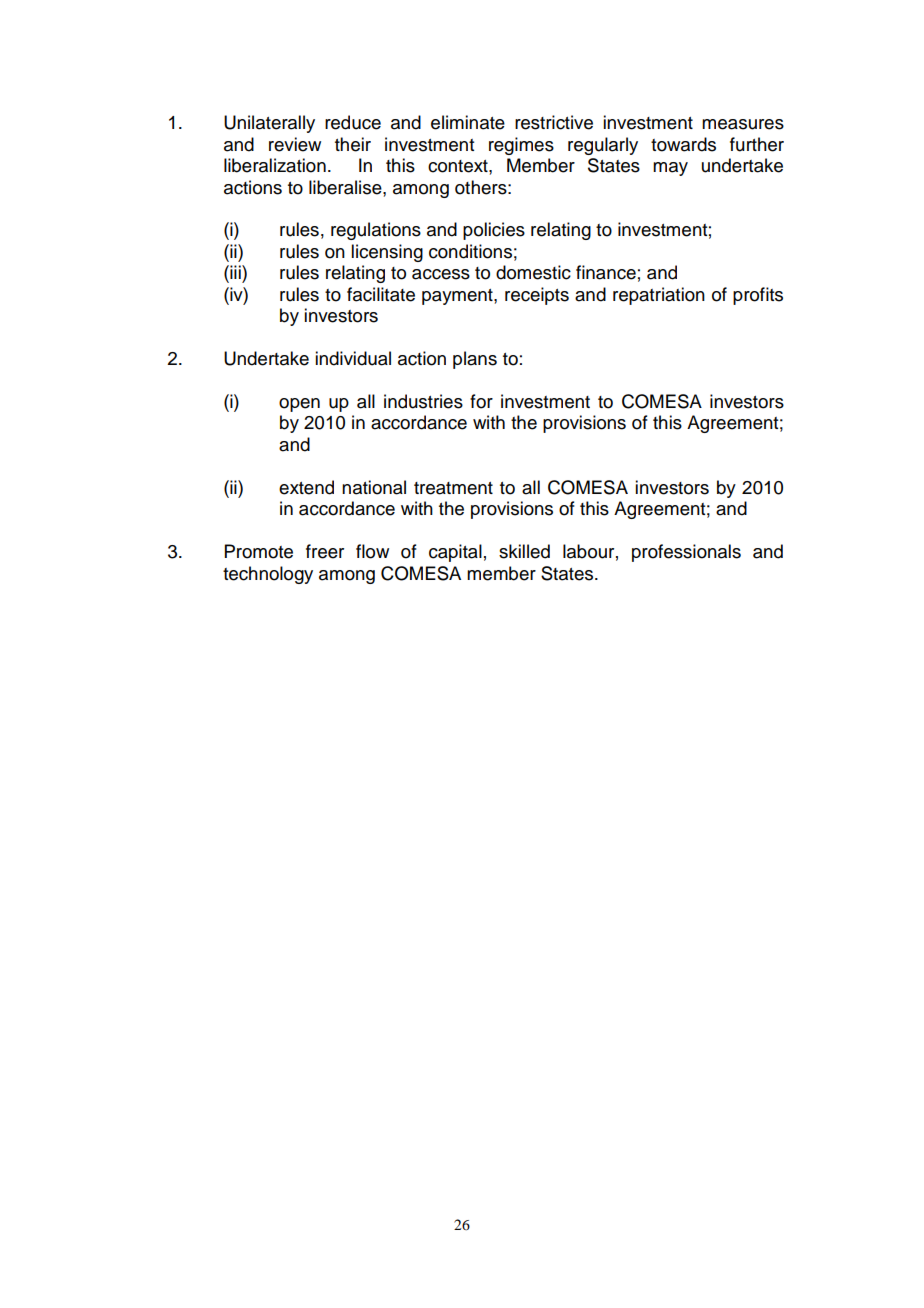 This document has height=1308, width=924. What do you see at coordinates (659, 296) in the document?
I see `repatriation` at bounding box center [659, 296].
